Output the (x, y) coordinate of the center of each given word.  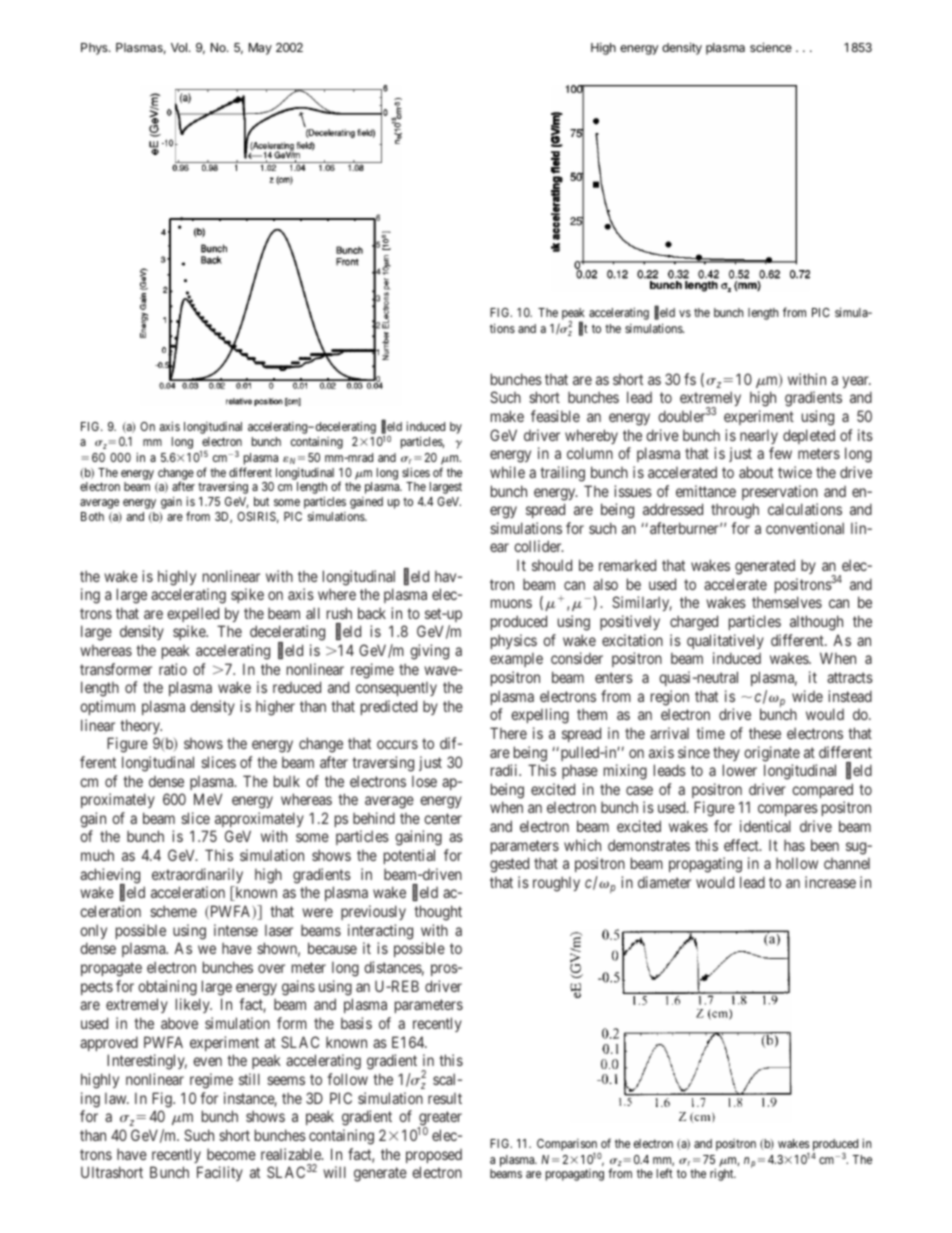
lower (740, 770)
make (507, 416)
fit (583, 329)
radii (505, 770)
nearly (759, 437)
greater (439, 1120)
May (260, 49)
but (261, 501)
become (231, 1154)
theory (141, 726)
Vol (179, 47)
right (723, 1174)
